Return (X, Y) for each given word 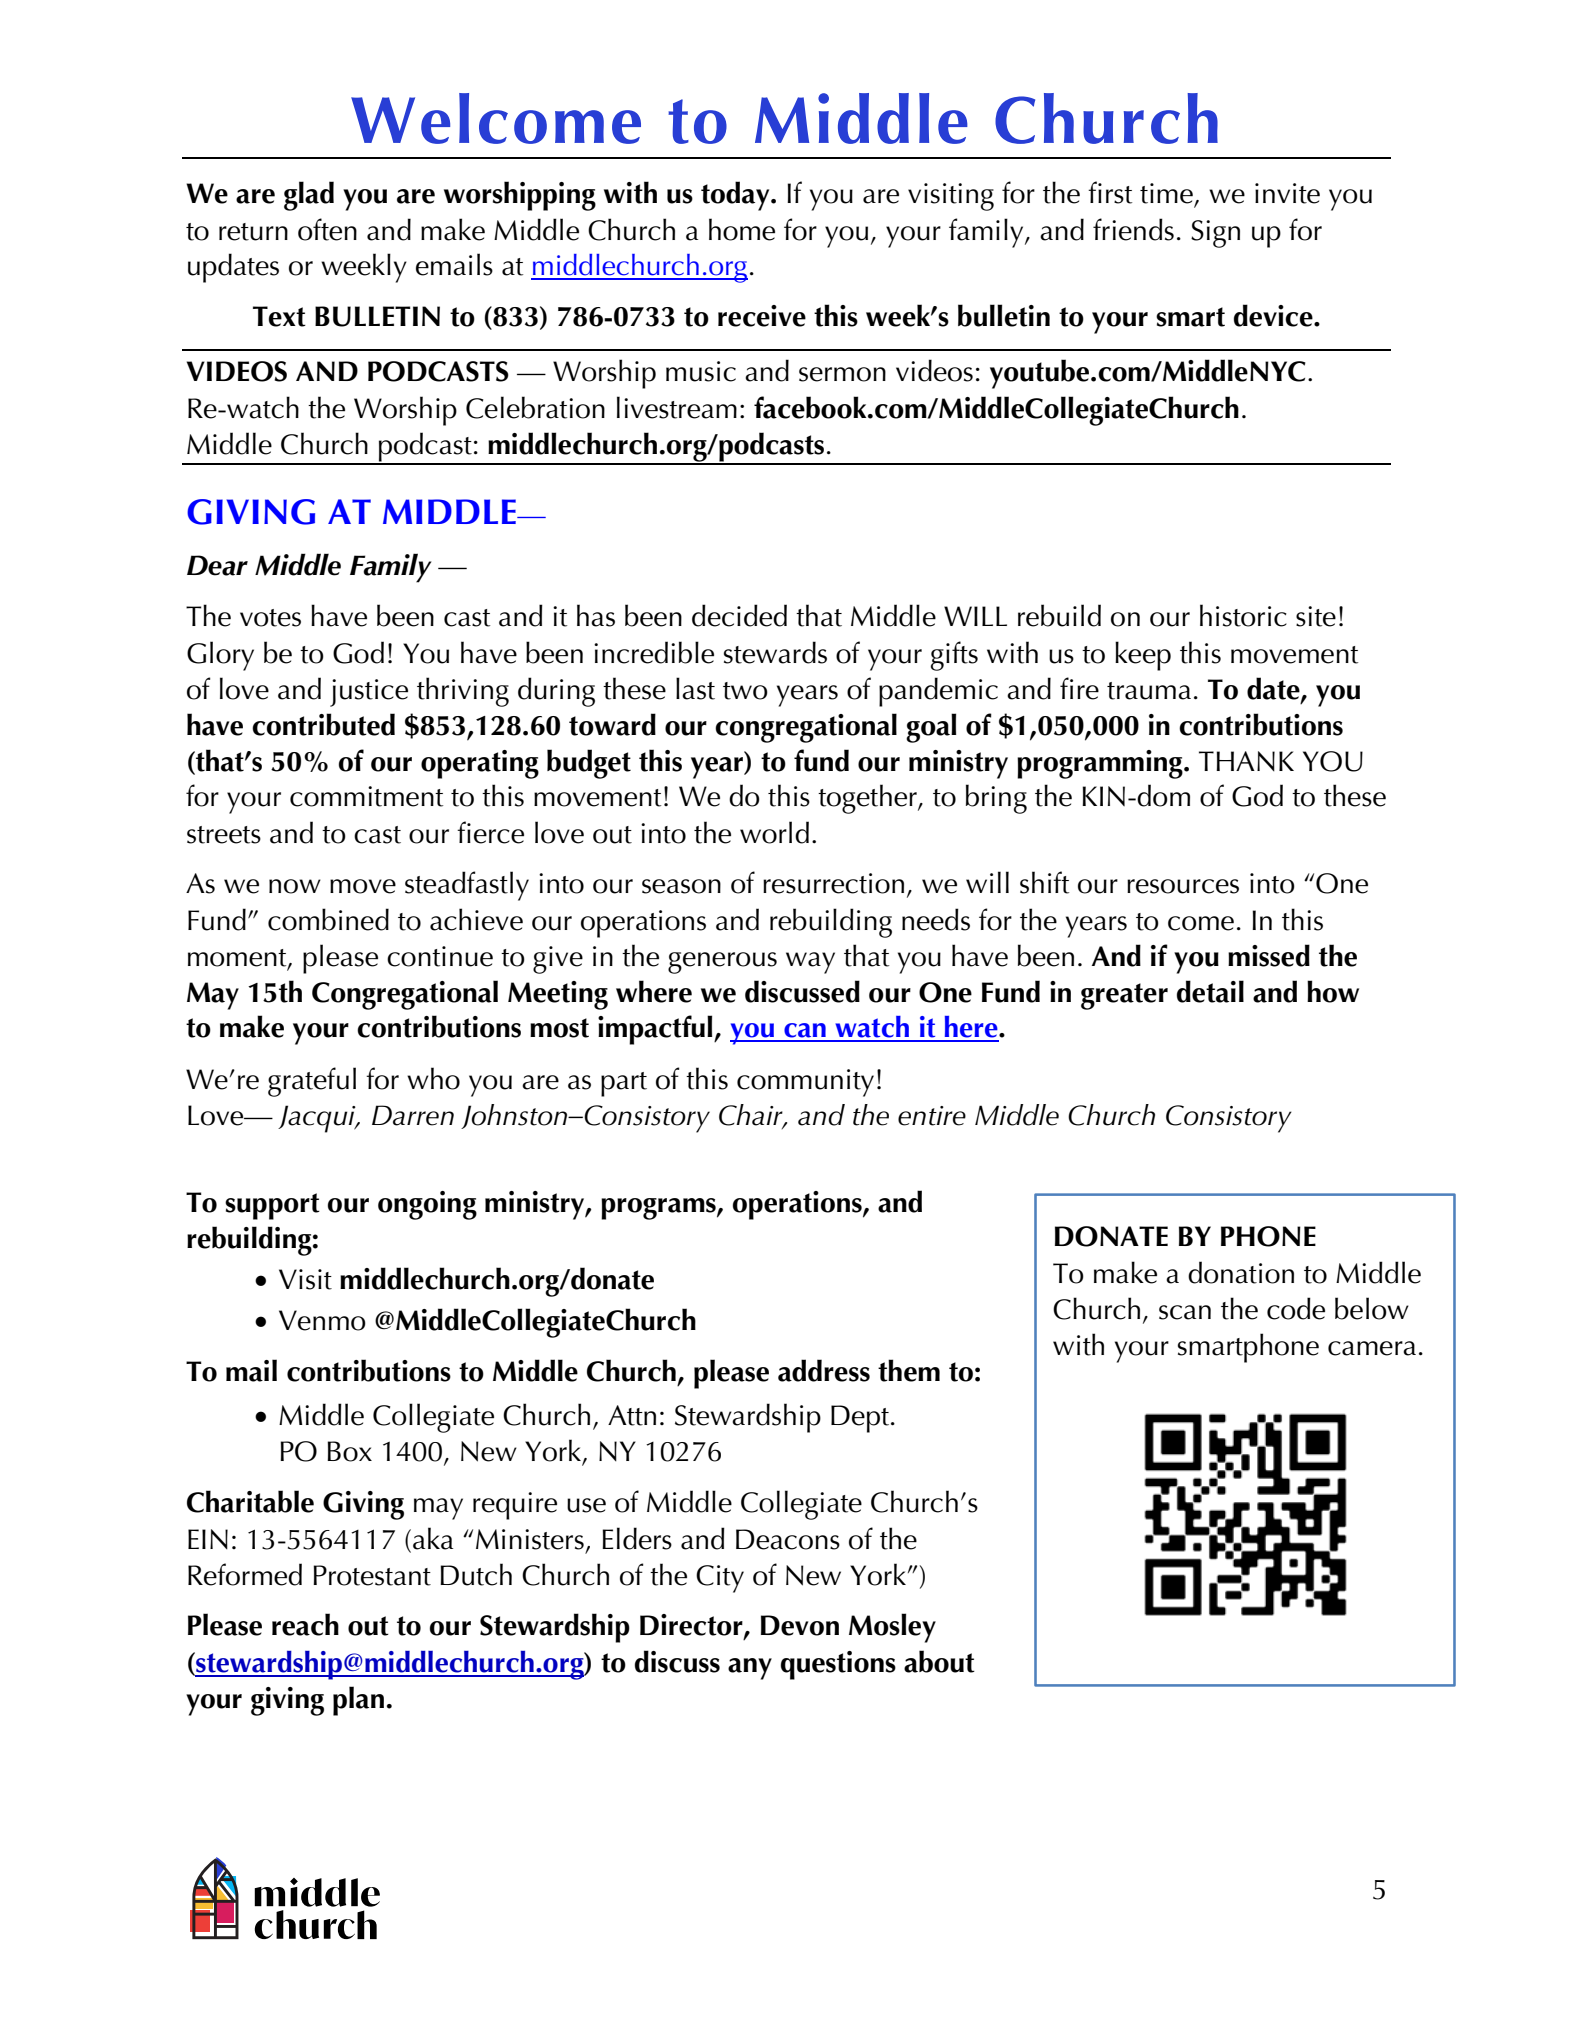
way (810, 963)
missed (1269, 955)
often (327, 229)
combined (328, 919)
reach (305, 1624)
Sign (1215, 234)
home (742, 229)
